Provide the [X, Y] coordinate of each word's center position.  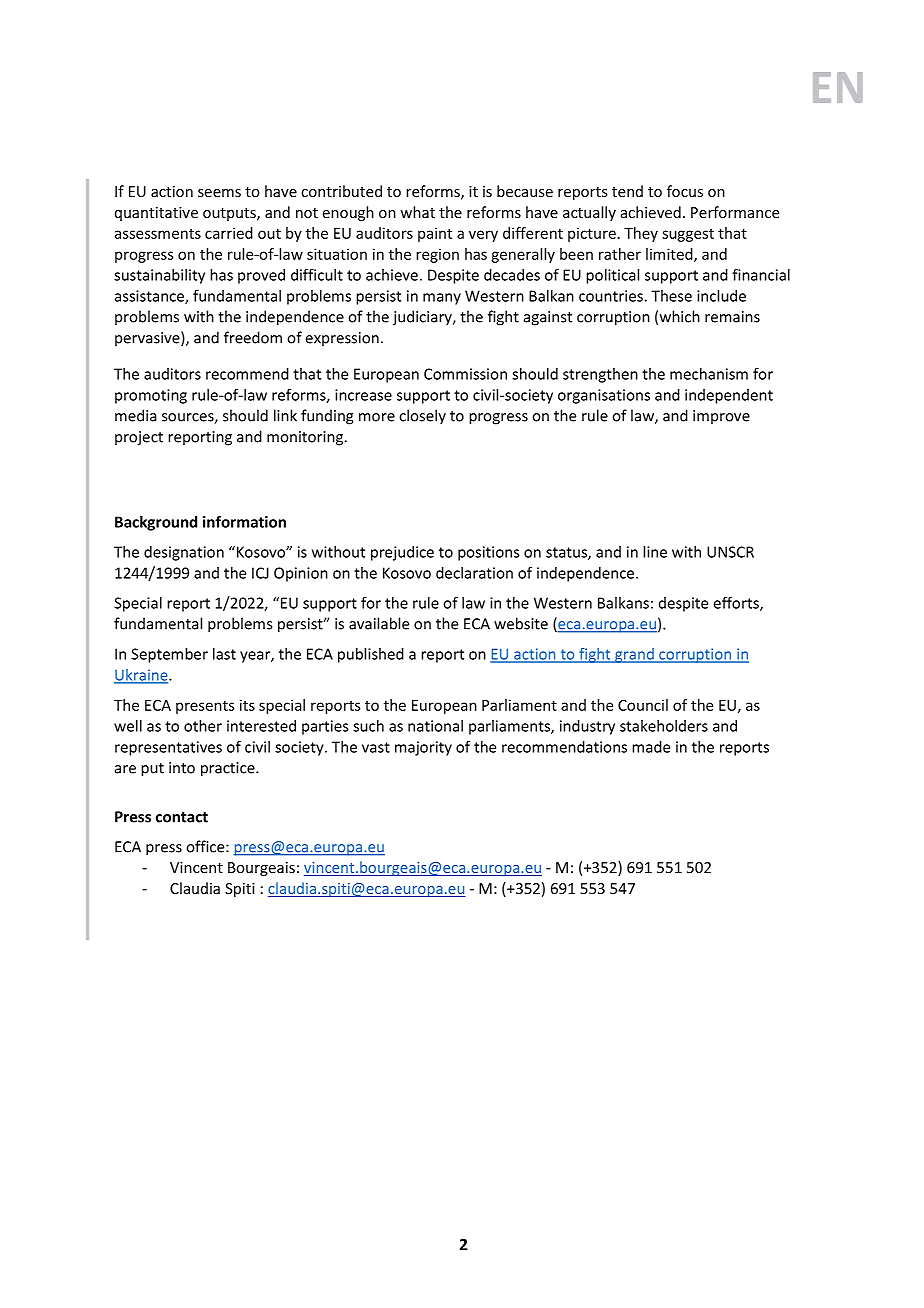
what [417, 212]
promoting [151, 396]
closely [422, 417]
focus [685, 191]
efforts [737, 604]
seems [219, 193]
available [379, 623]
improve [721, 417]
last [224, 654]
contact [182, 817]
